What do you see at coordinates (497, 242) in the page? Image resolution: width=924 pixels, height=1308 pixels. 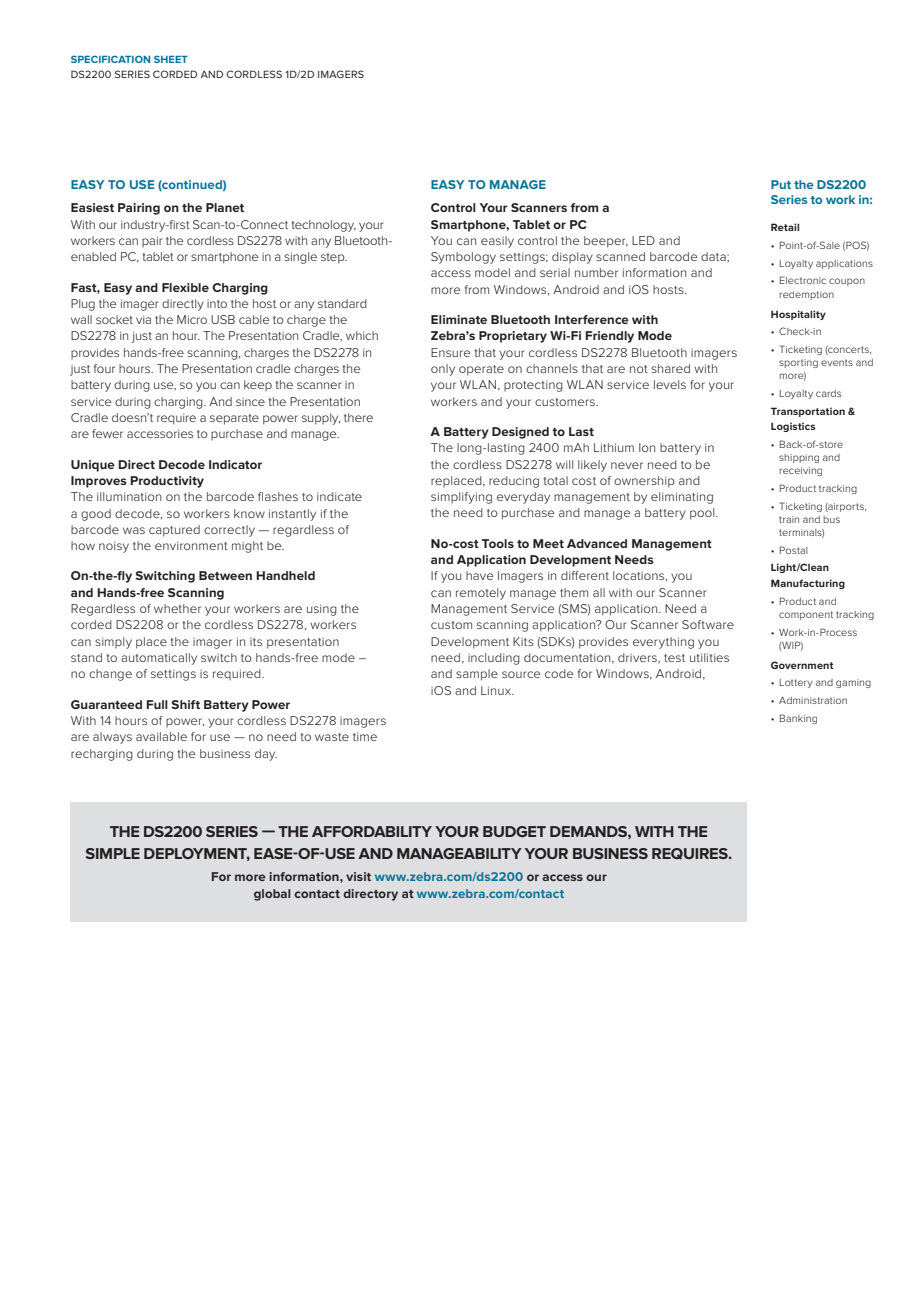 I see `easily` at bounding box center [497, 242].
